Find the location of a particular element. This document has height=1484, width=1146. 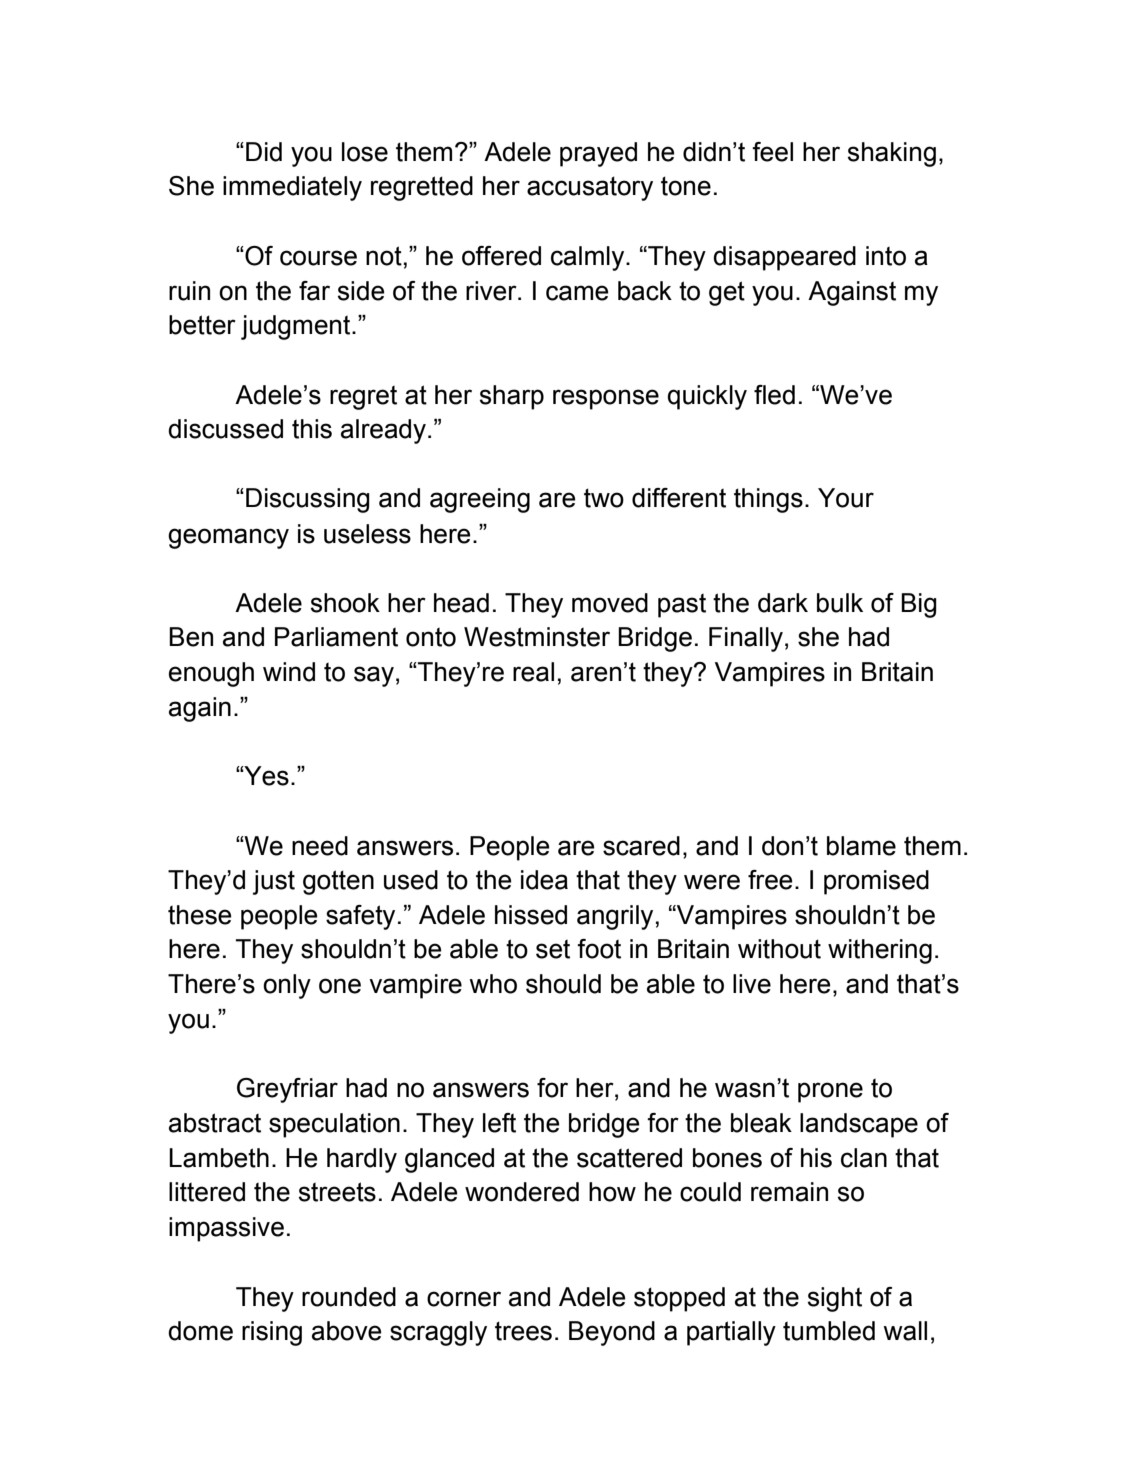

real is located at coordinates (533, 672).
